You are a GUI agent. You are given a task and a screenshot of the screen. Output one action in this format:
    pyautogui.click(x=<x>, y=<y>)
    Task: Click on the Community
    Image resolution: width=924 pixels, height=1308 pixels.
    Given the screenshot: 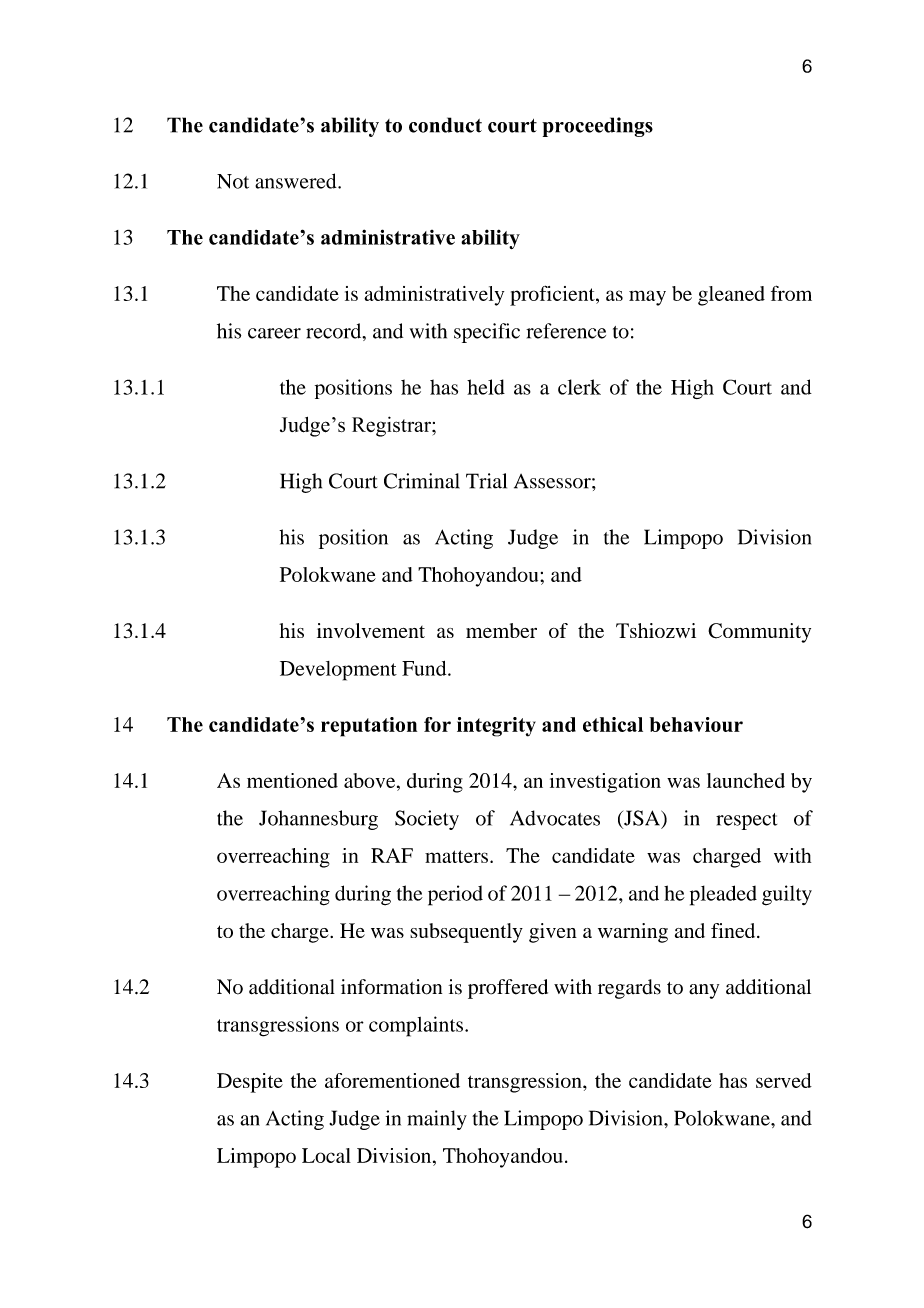 What is the action you would take?
    pyautogui.click(x=759, y=633)
